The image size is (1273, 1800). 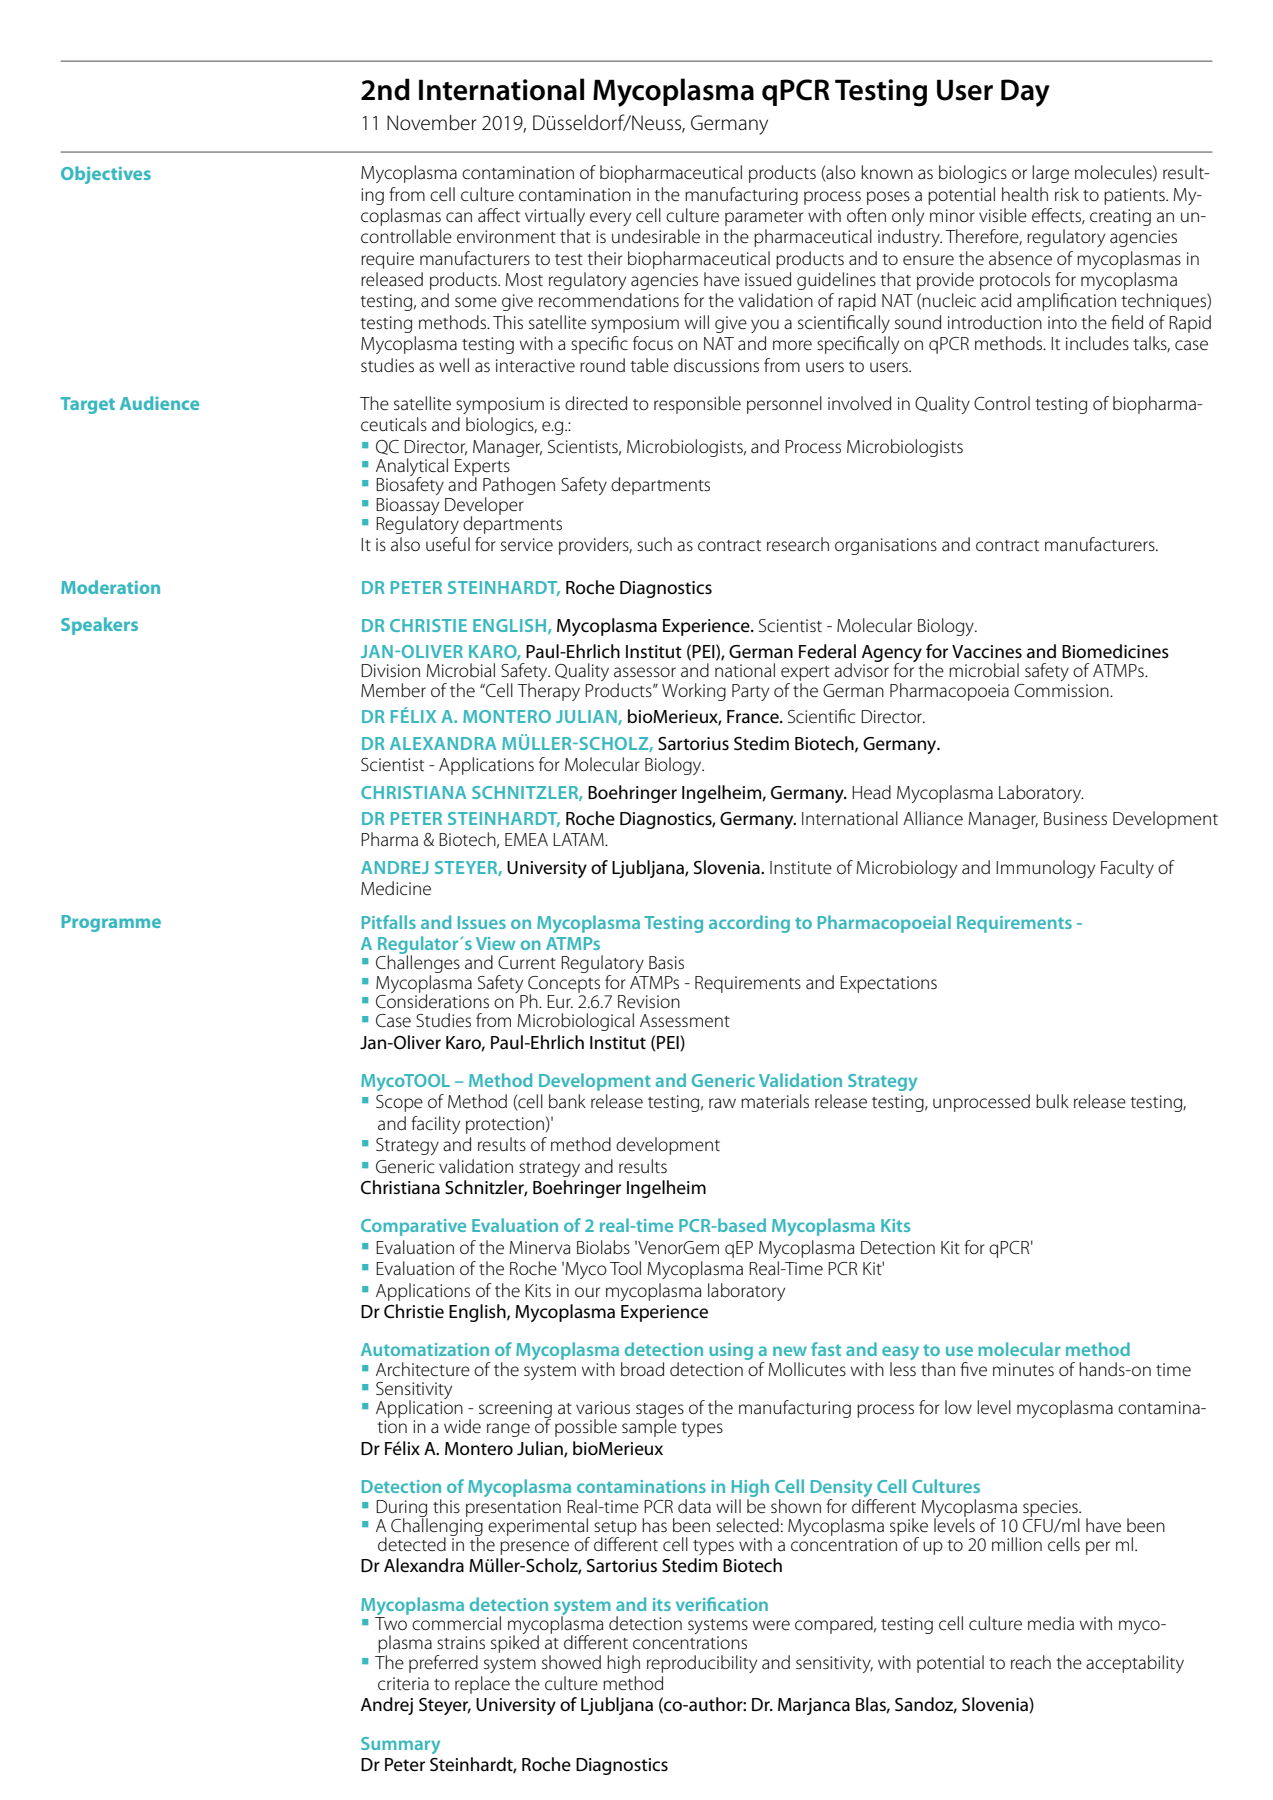 I want to click on Programme, so click(x=111, y=923).
